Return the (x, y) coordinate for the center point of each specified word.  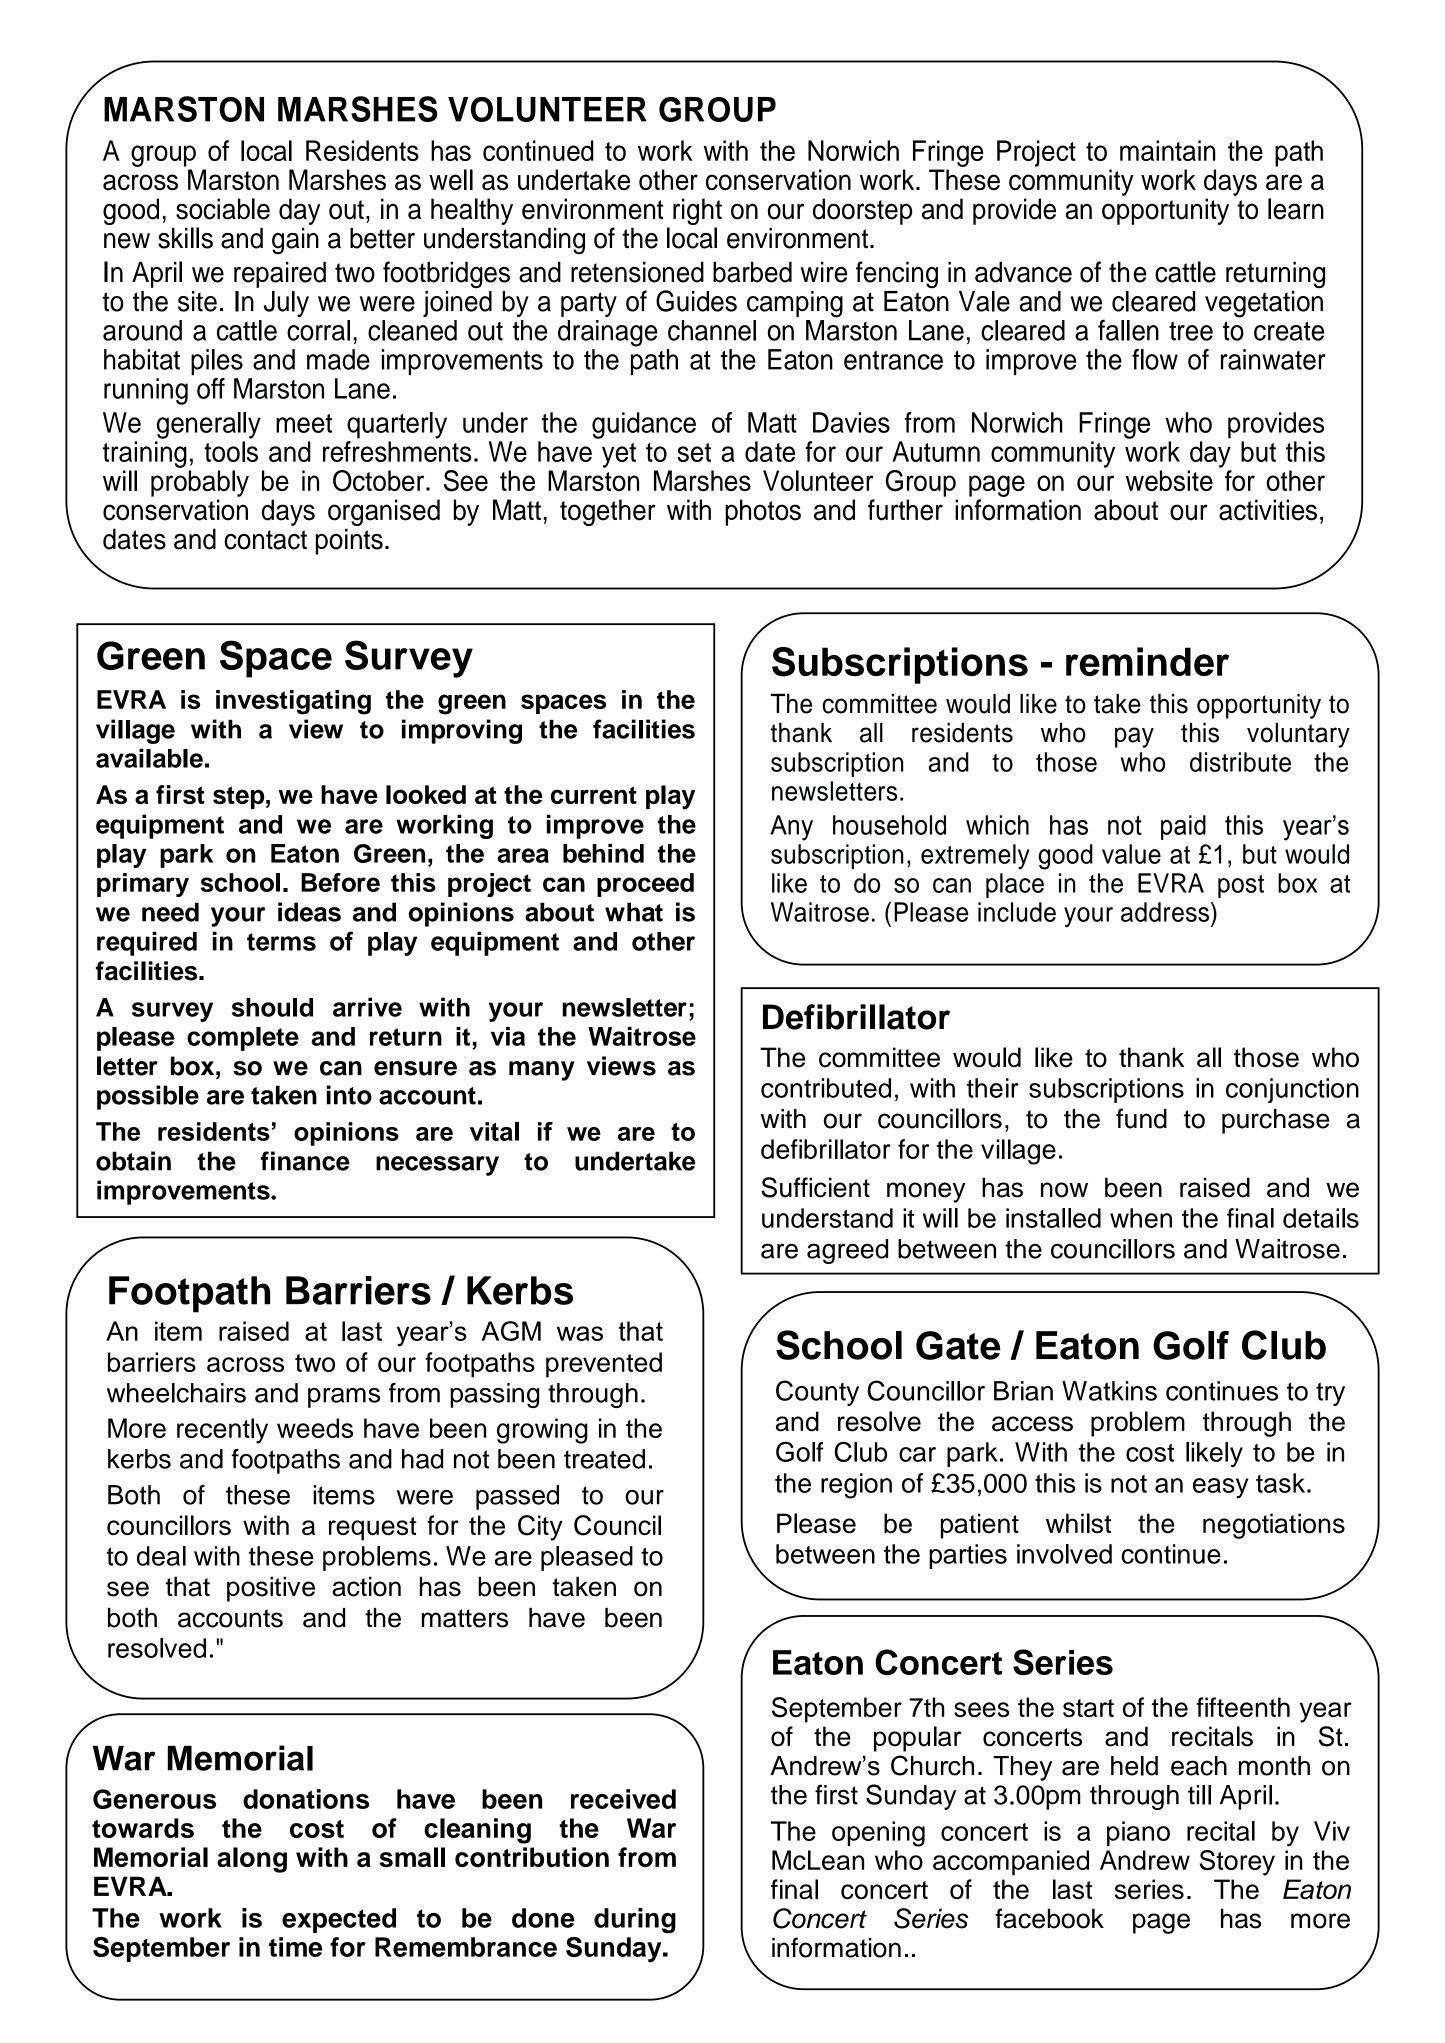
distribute (1240, 762)
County (817, 1393)
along (252, 1860)
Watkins (1109, 1391)
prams (344, 1398)
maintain (1168, 150)
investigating (293, 702)
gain (295, 241)
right (697, 213)
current (594, 795)
